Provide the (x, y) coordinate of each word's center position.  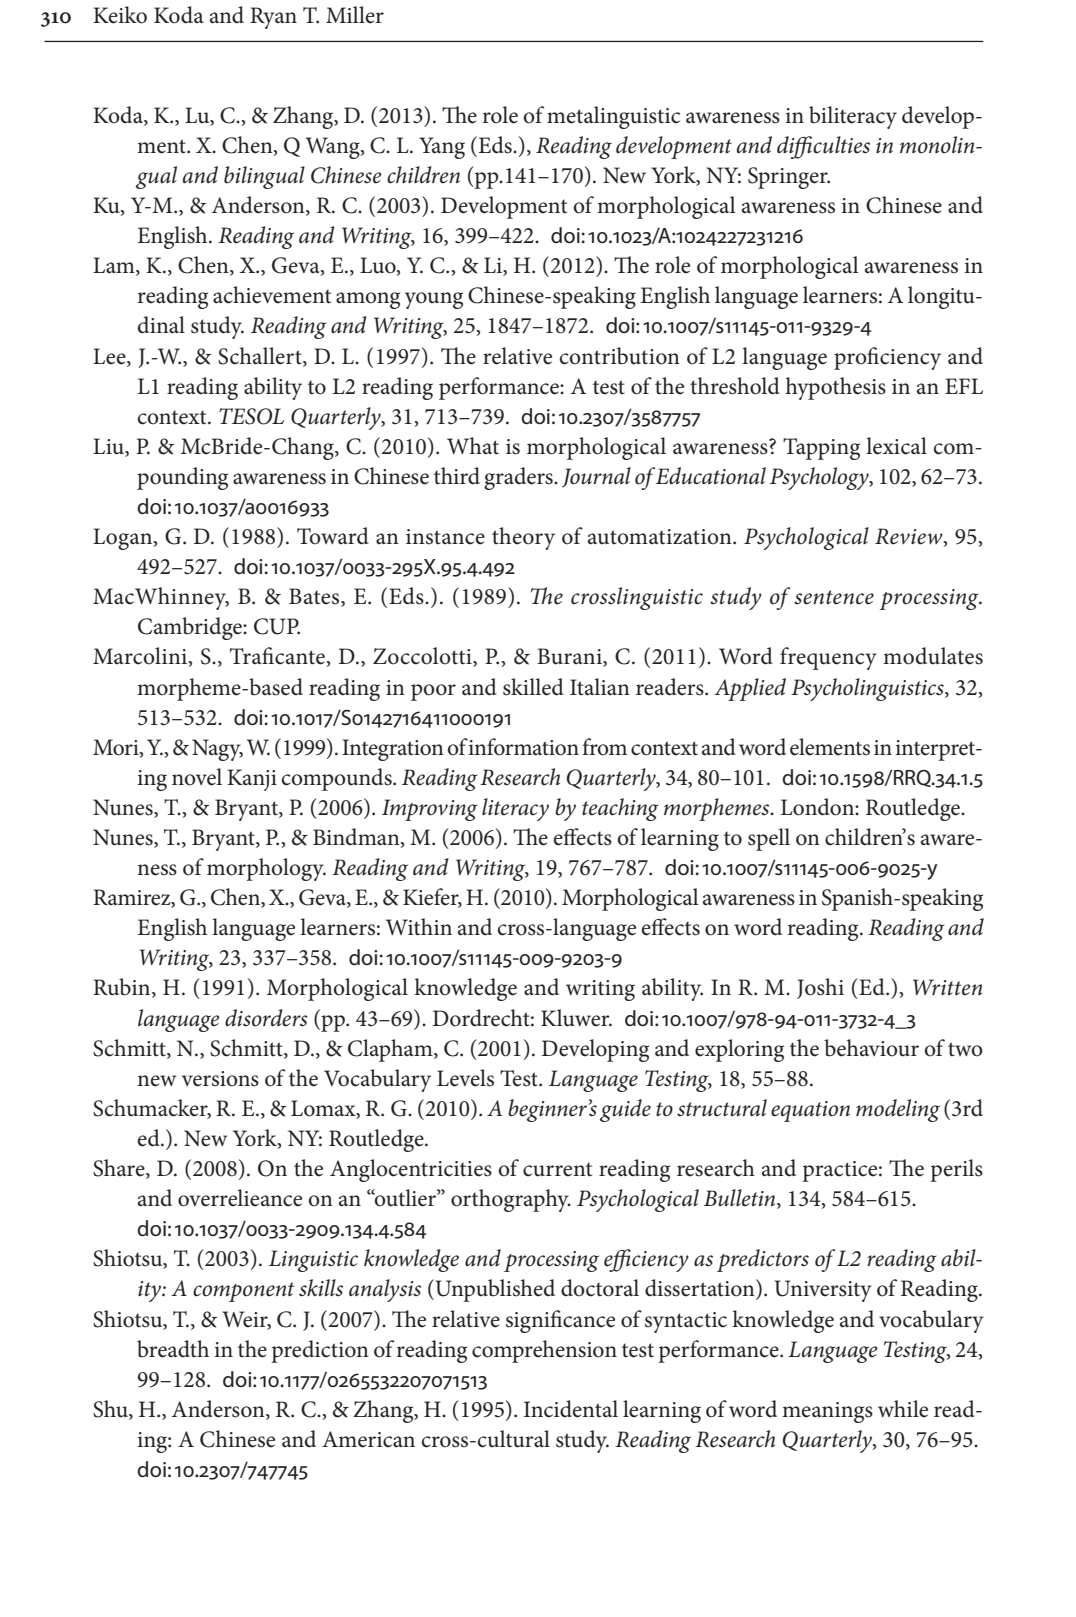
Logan (124, 539)
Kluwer (576, 1018)
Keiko (120, 15)
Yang (442, 148)
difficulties (823, 147)
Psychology (820, 478)
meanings (827, 1412)
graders (519, 478)
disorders (266, 1018)
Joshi (820, 988)
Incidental (571, 1409)
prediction (320, 1351)
